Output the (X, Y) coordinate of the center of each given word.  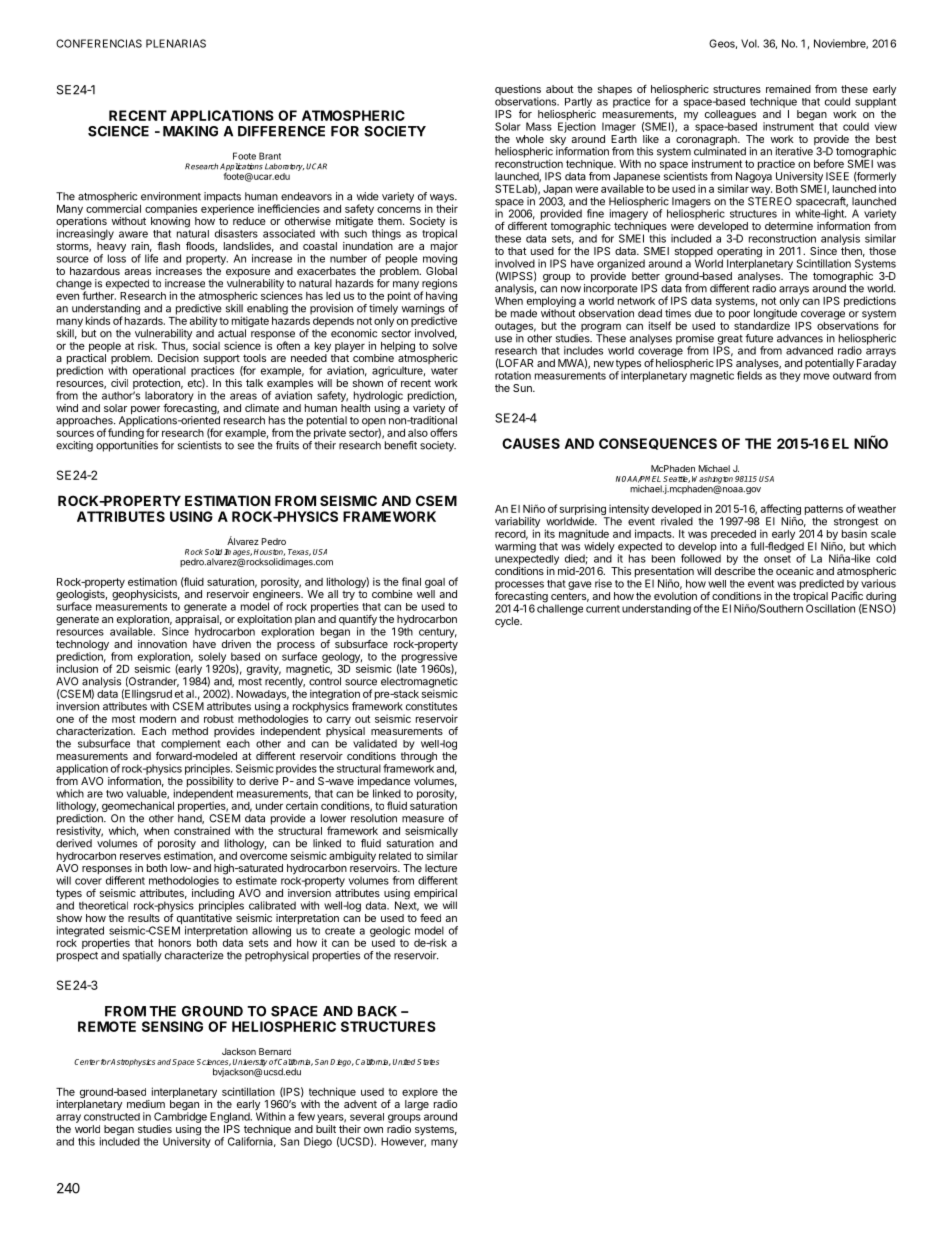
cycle (508, 622)
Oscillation (830, 608)
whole (530, 139)
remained (788, 89)
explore (420, 1093)
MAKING (190, 131)
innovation (162, 644)
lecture (441, 868)
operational (159, 371)
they (790, 377)
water (444, 371)
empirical (435, 895)
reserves (140, 856)
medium (146, 1104)
